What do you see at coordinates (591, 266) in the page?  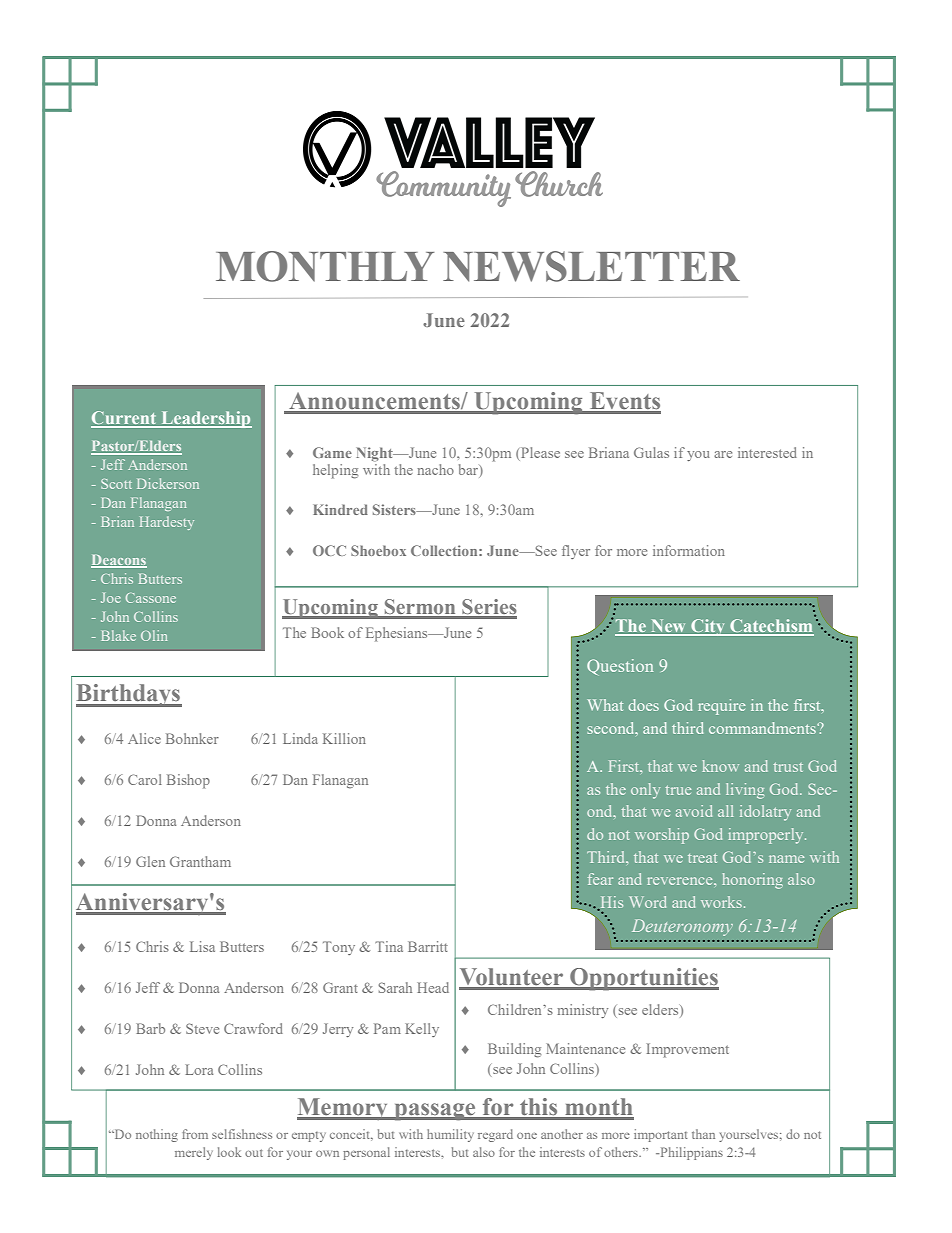 I see `NEWSLETTER` at bounding box center [591, 266].
